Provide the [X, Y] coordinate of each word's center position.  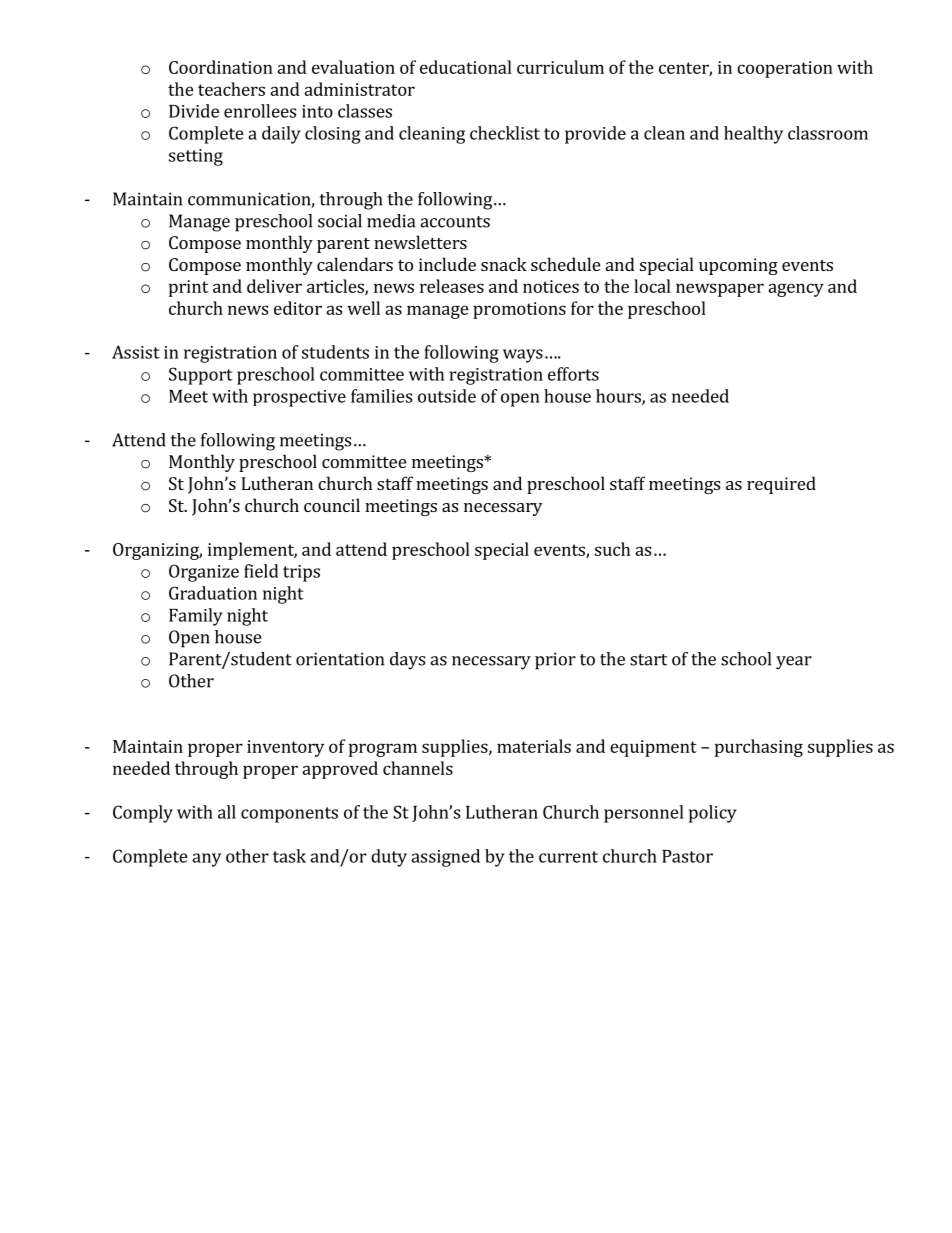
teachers [231, 89]
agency [796, 290]
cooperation [785, 69]
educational [466, 67]
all [227, 812]
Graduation [213, 593]
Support [201, 376]
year [794, 663]
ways [523, 356]
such [612, 549]
